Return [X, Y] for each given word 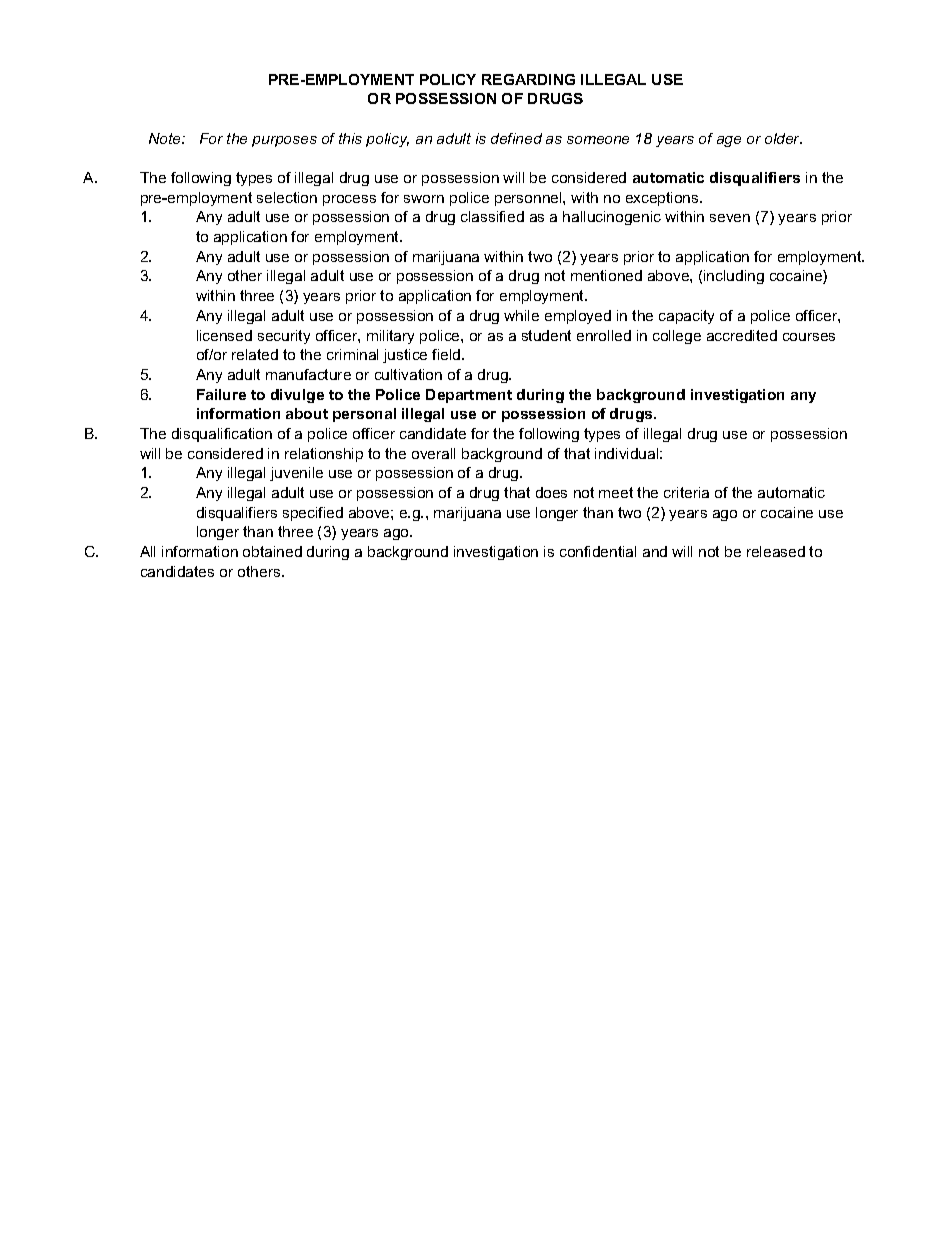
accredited [742, 335]
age [729, 141]
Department [469, 396]
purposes [284, 141]
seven [730, 218]
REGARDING [528, 79]
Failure [221, 394]
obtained [272, 551]
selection [287, 197]
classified [492, 216]
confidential [598, 551]
